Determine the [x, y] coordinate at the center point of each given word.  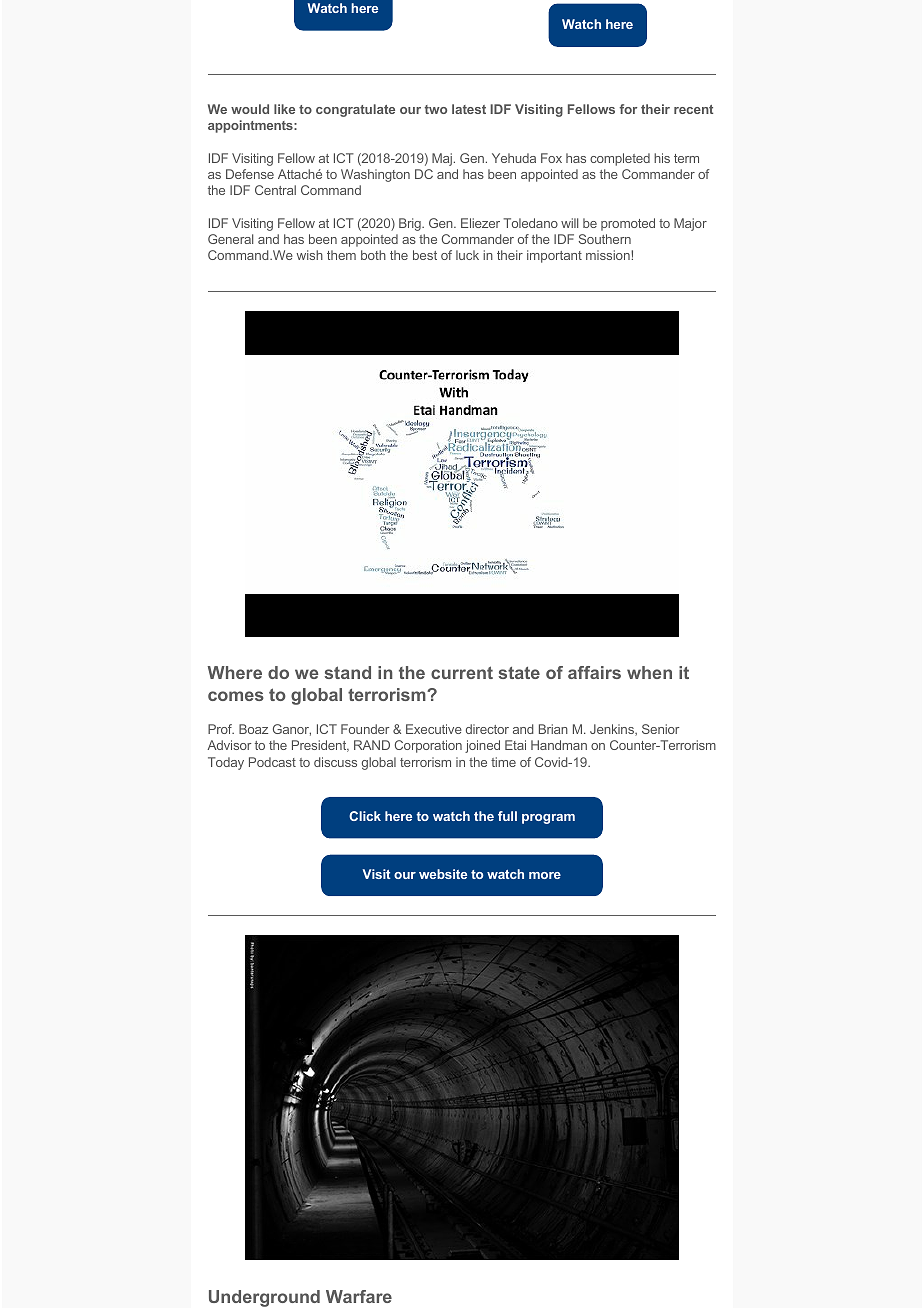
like [284, 109]
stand [347, 672]
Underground [264, 1298]
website [443, 874]
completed [620, 159]
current [462, 672]
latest [469, 109]
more [545, 875]
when [649, 672]
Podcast [272, 762]
